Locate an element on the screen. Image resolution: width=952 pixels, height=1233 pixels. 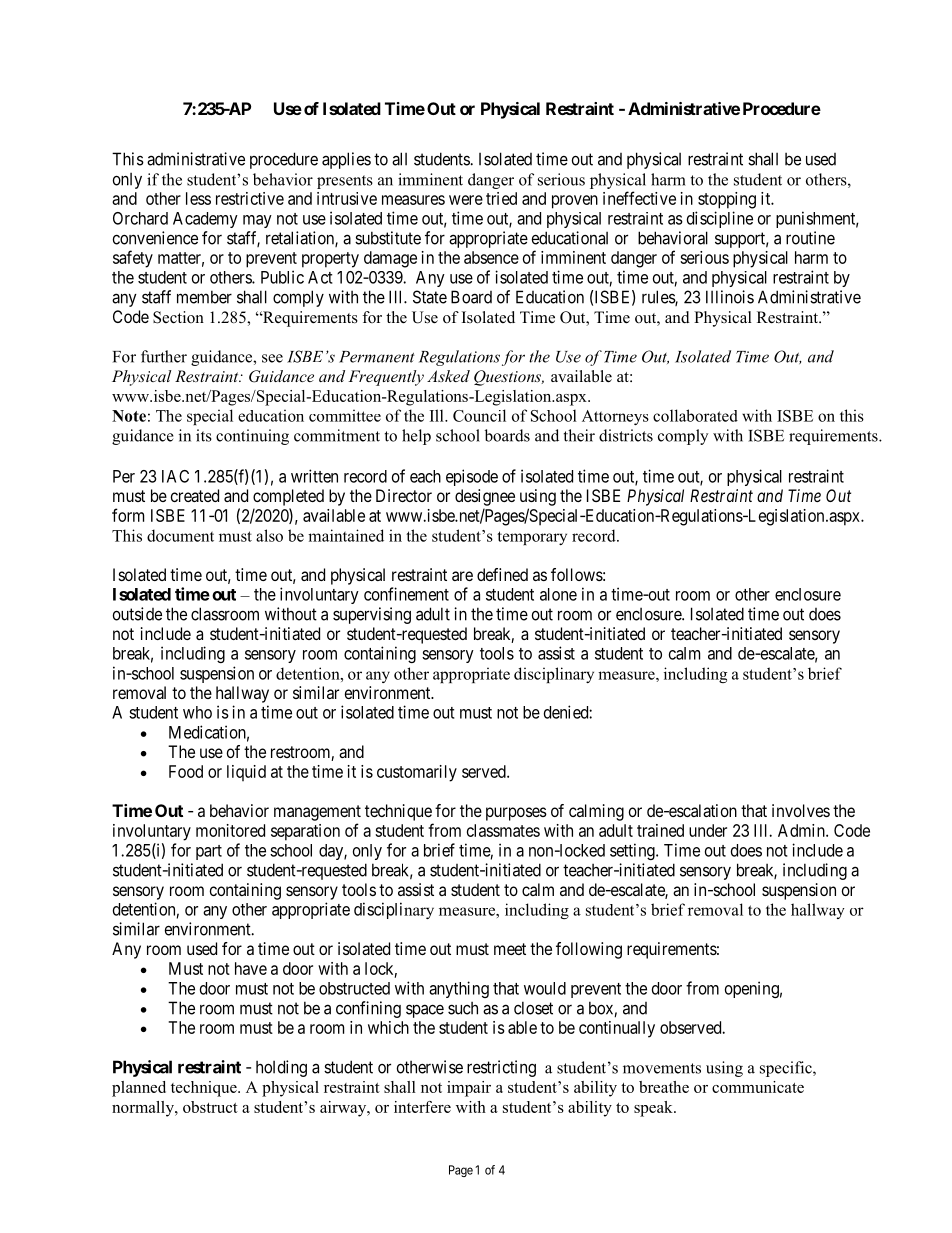
were is located at coordinates (466, 200).
